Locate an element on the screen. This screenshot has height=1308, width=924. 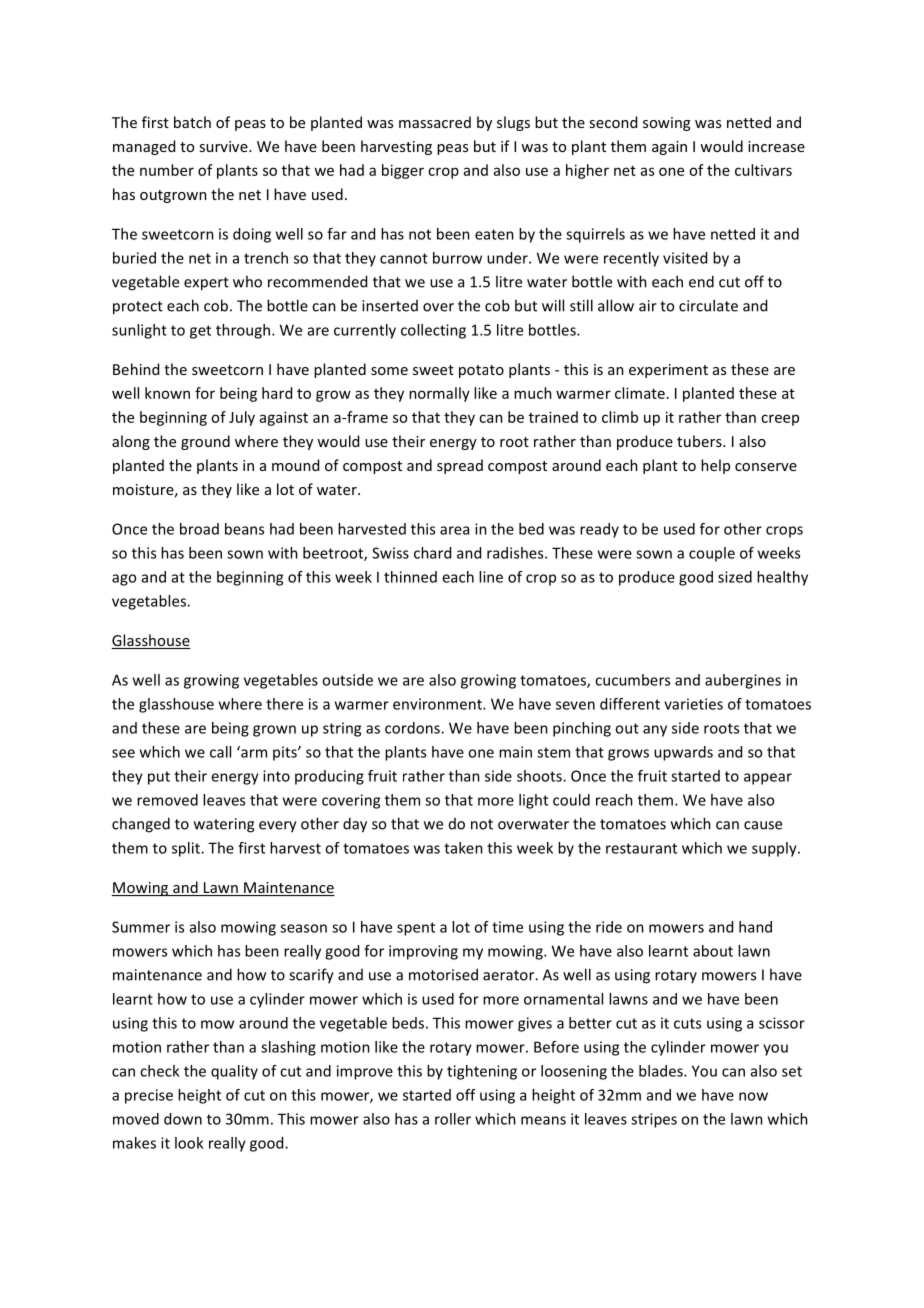
massacred is located at coordinates (435, 122).
